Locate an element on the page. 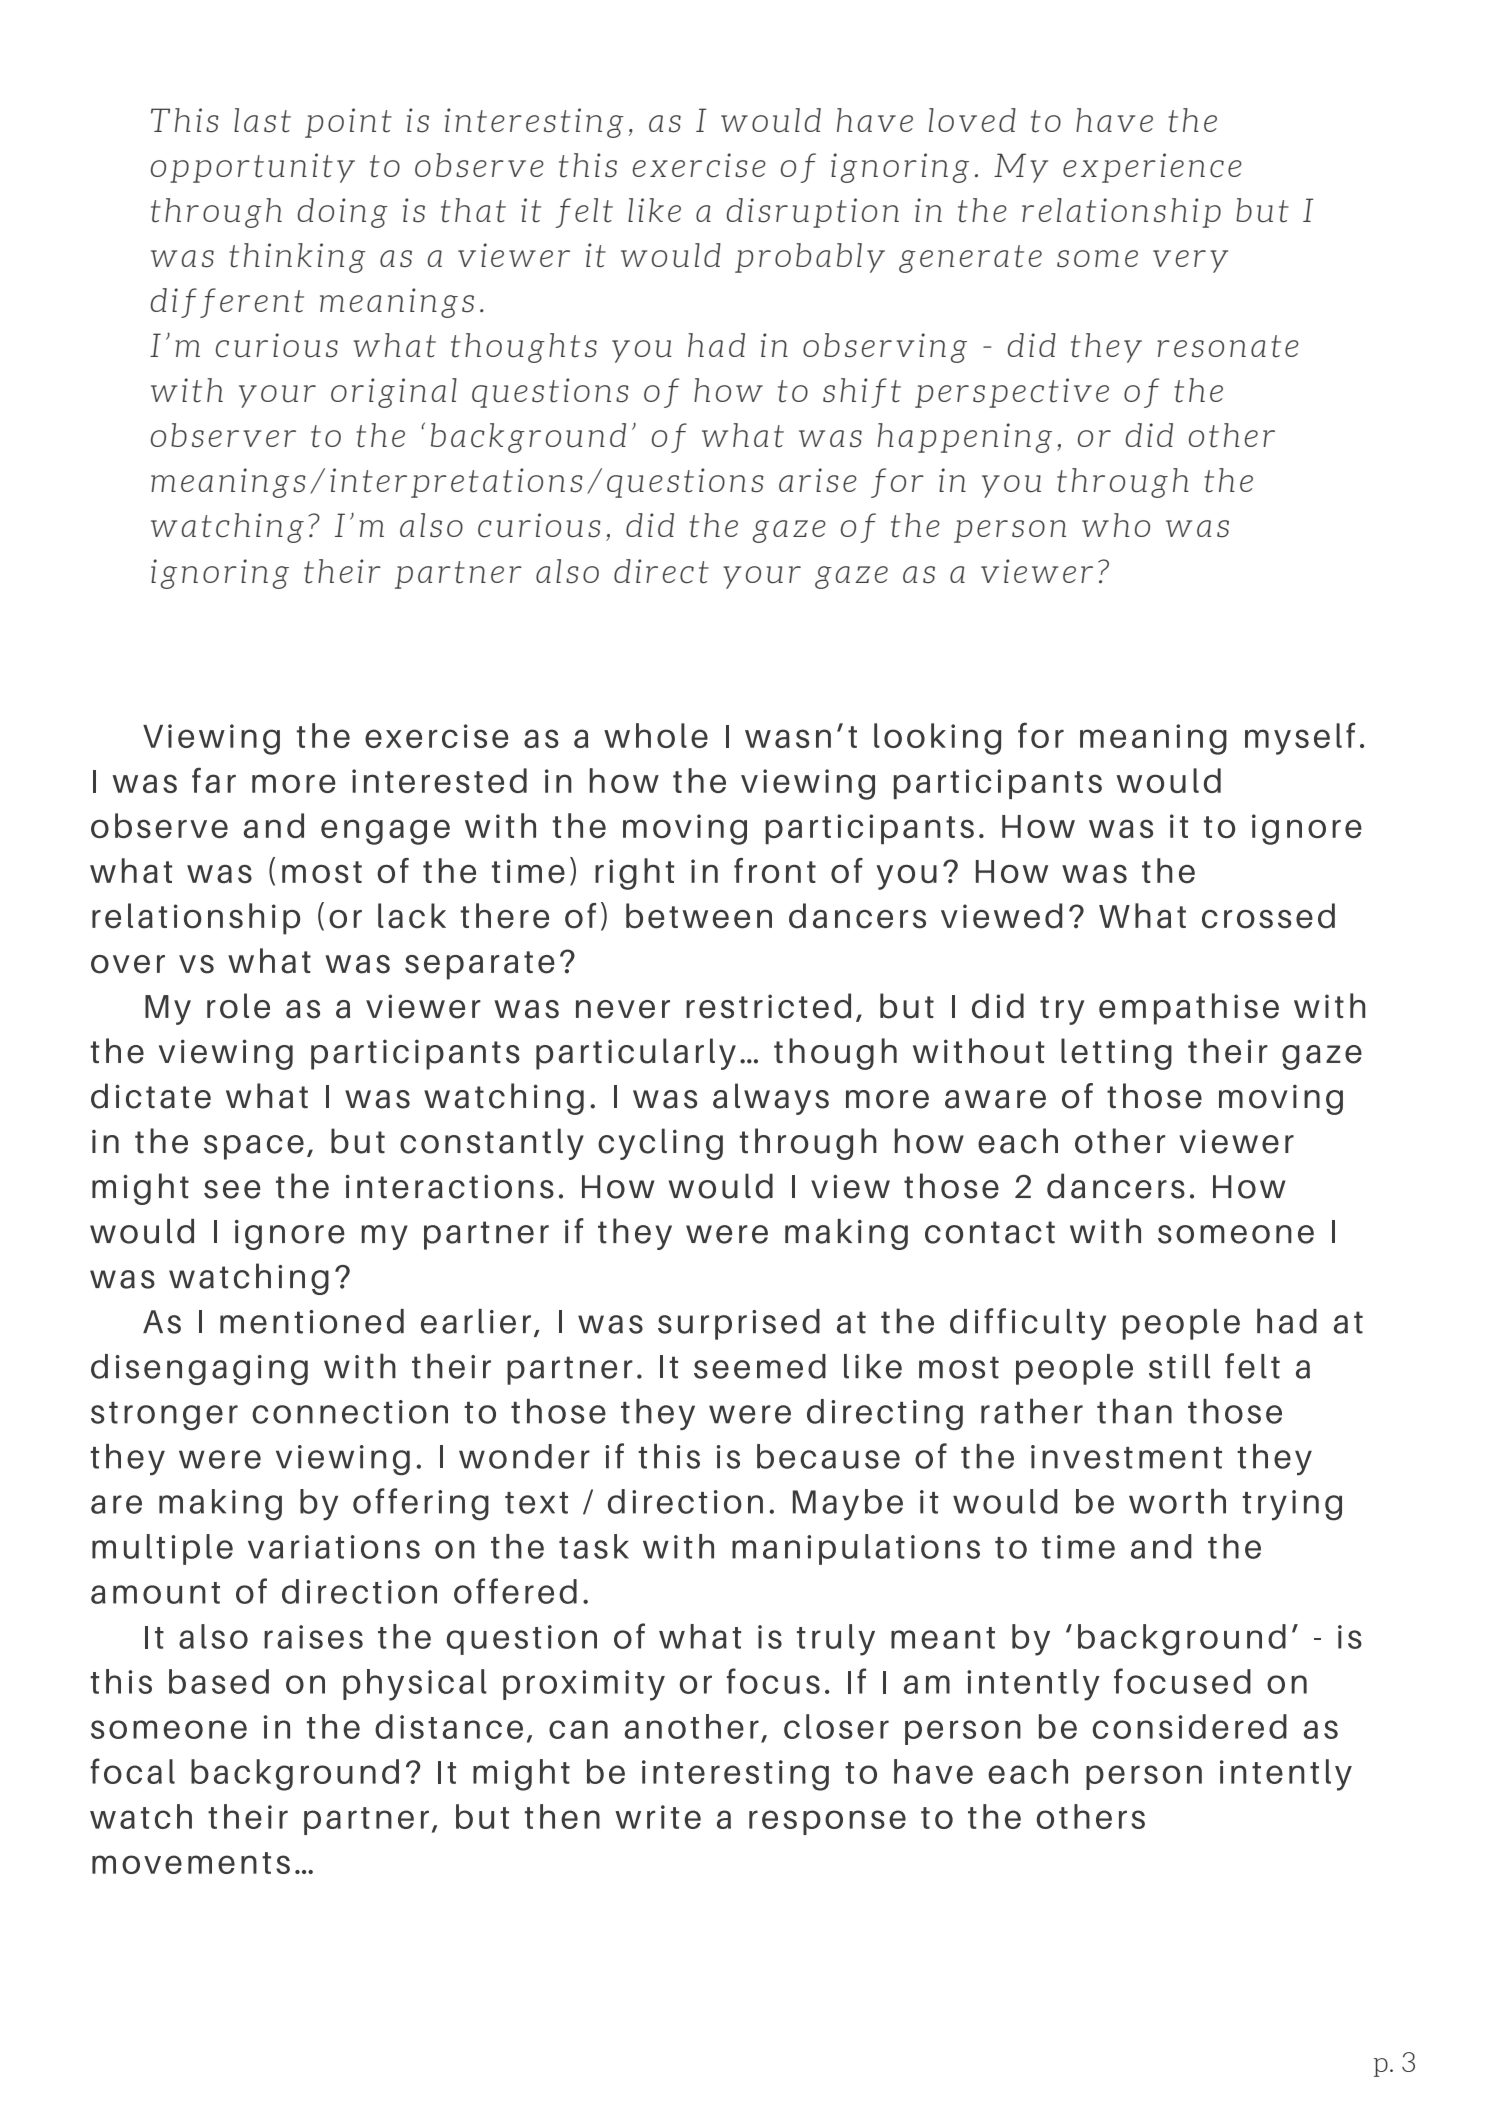 This page has width=1488, height=2106. background is located at coordinates (528, 438).
